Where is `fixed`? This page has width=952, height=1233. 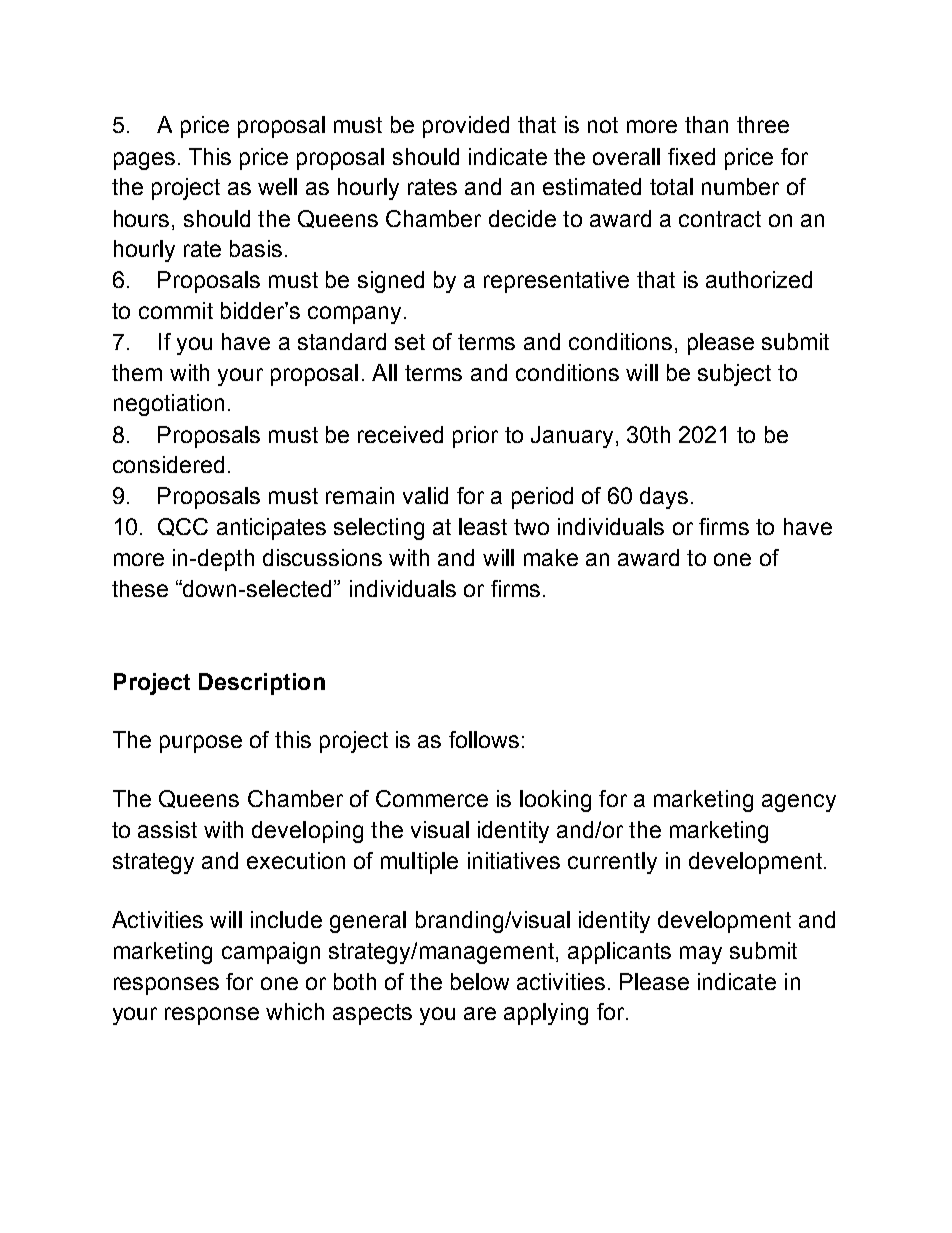 fixed is located at coordinates (691, 156).
